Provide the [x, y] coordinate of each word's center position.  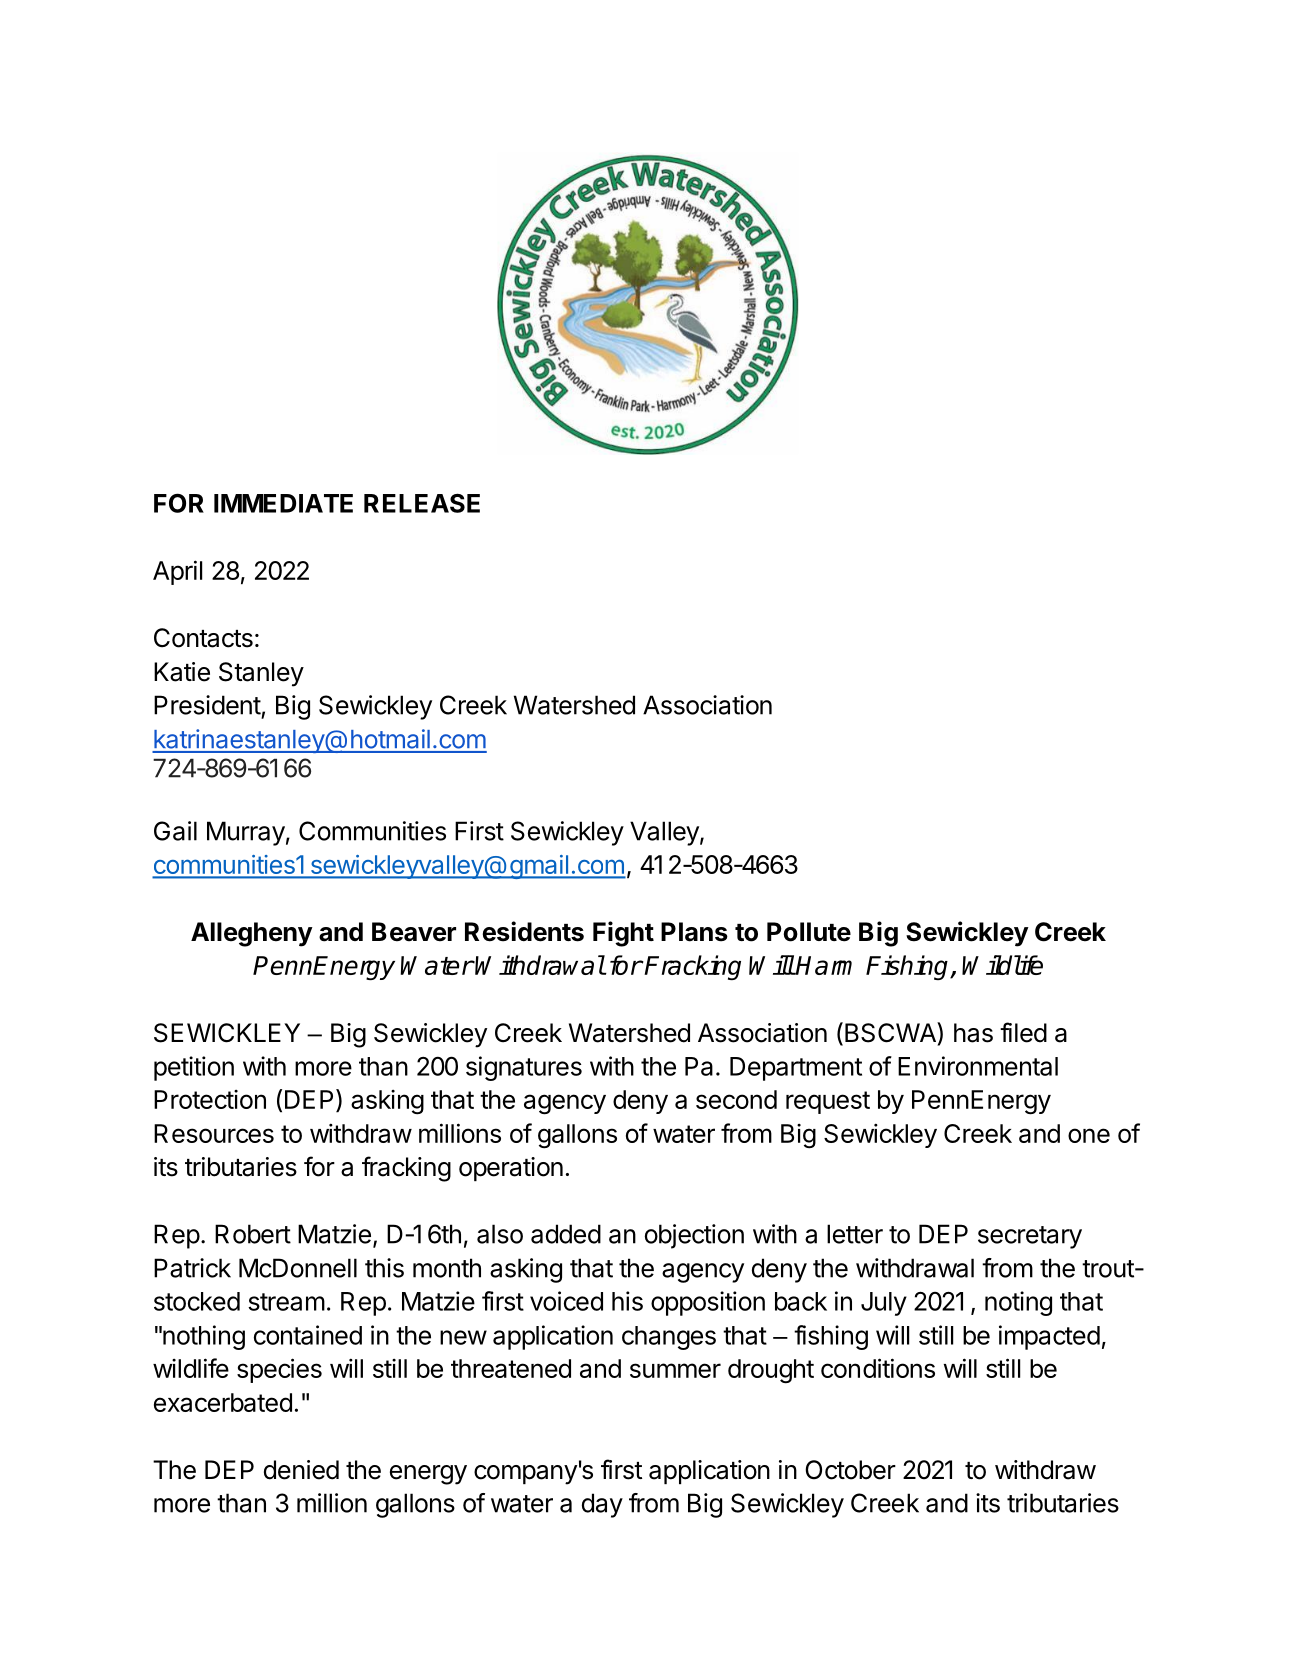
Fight [623, 934]
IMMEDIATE [283, 503]
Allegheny [252, 934]
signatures [524, 1068]
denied [301, 1470]
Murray [246, 833]
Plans [694, 932]
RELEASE [422, 503]
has [973, 1033]
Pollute [809, 932]
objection [694, 1236]
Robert [253, 1234]
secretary [1030, 1237]
